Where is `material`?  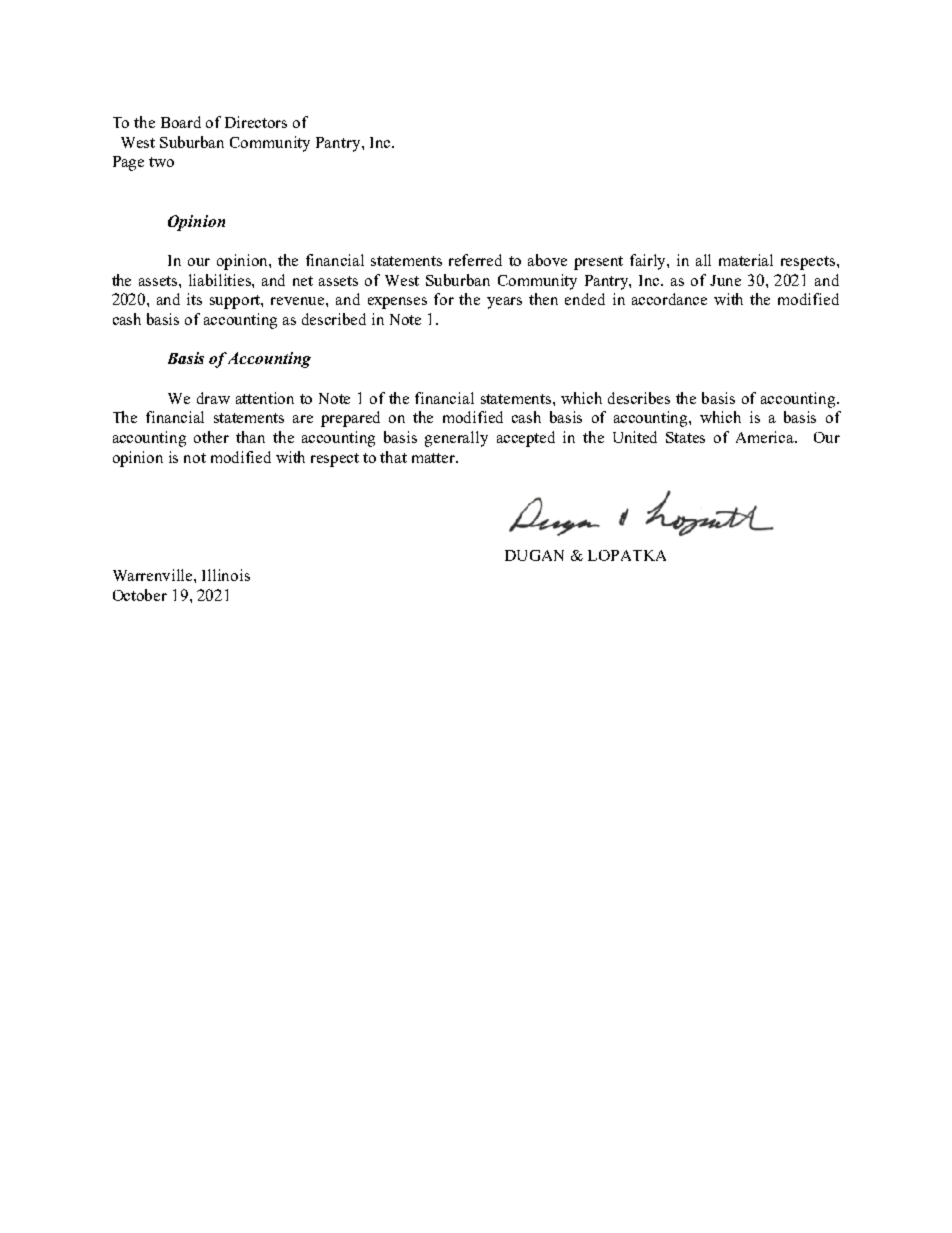
material is located at coordinates (746, 260).
